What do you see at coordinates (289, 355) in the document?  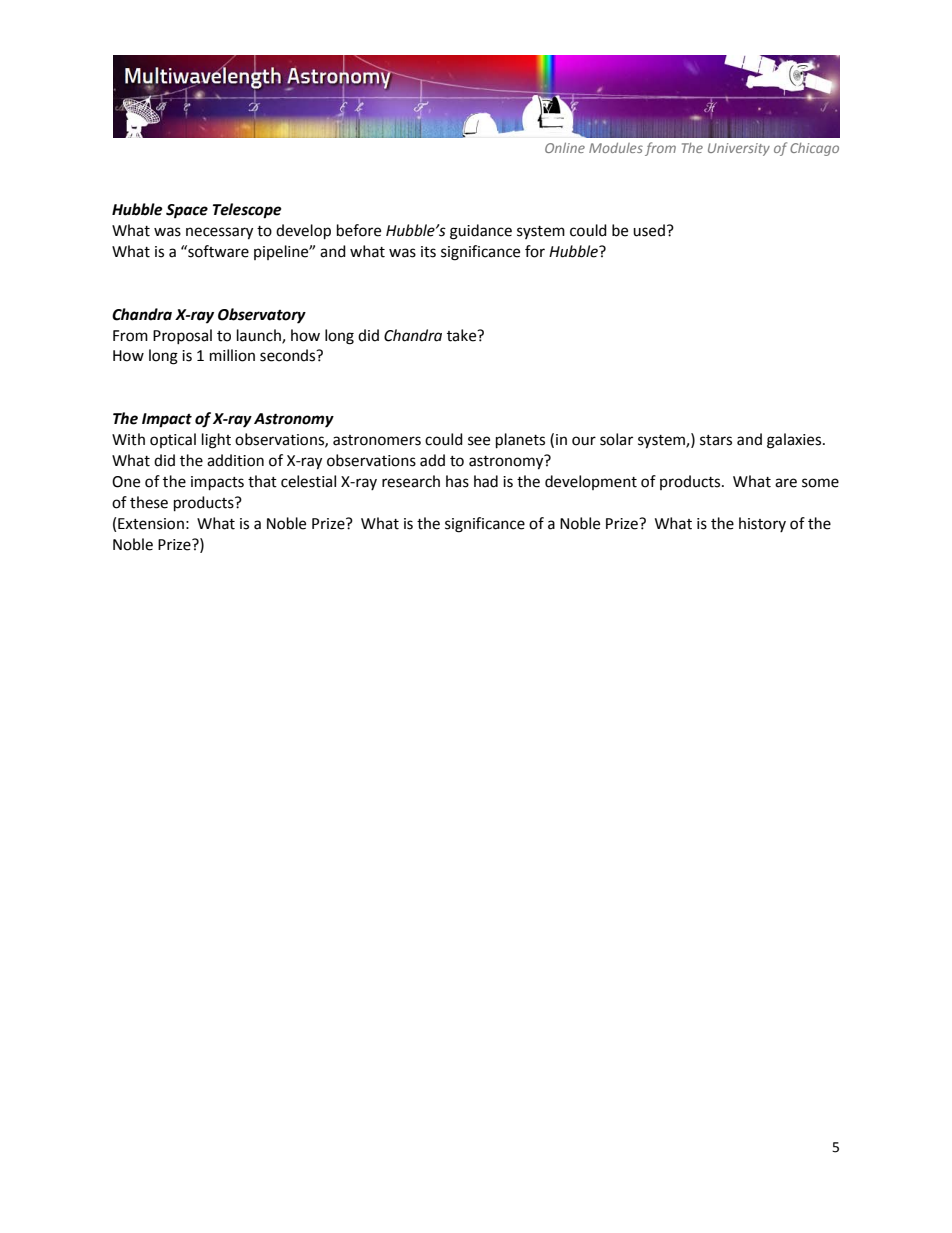 I see `seconds` at bounding box center [289, 355].
